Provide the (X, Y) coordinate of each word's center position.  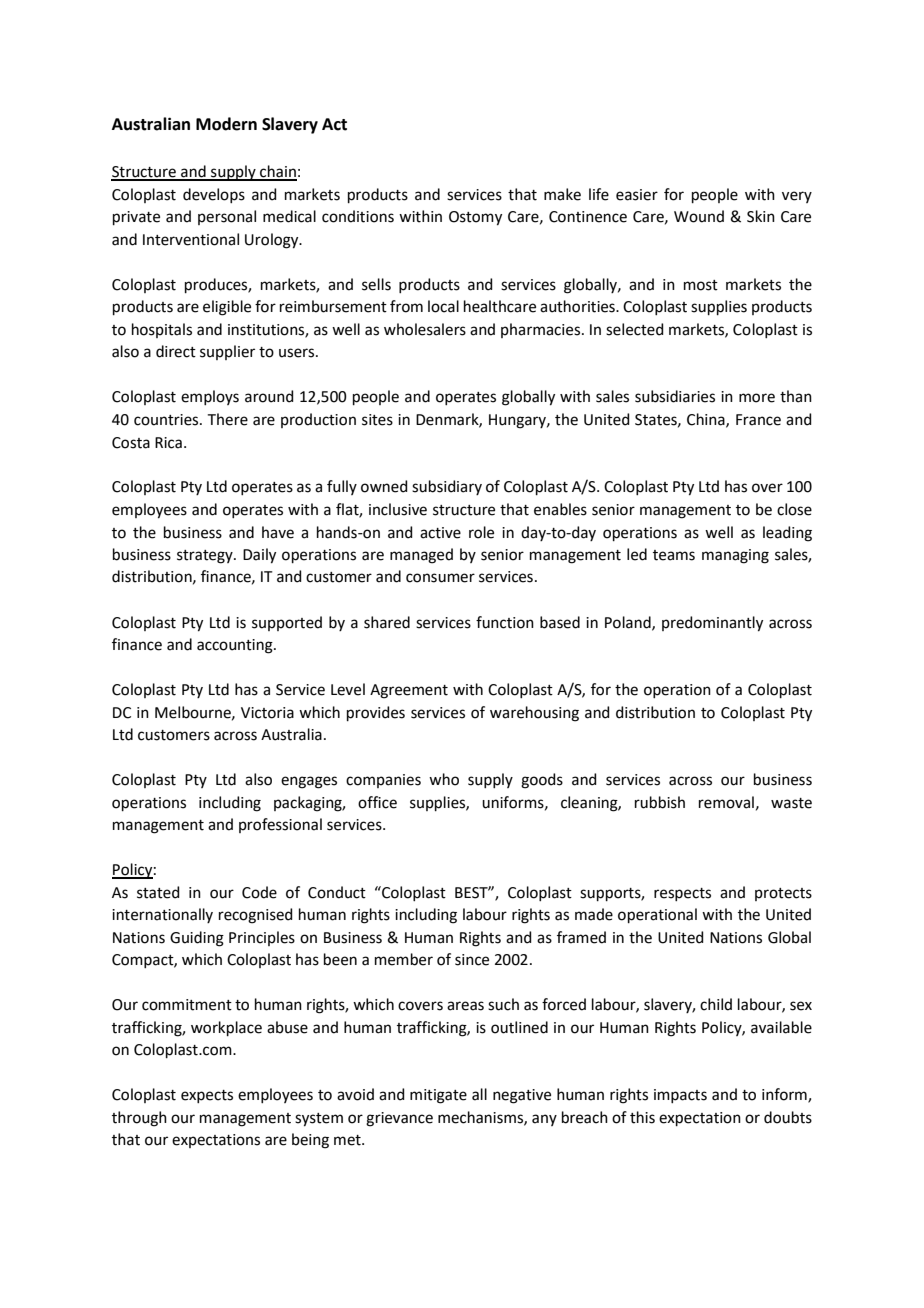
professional (280, 825)
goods (542, 781)
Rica (168, 443)
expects (207, 1096)
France (758, 420)
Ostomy (475, 218)
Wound (699, 216)
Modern (226, 124)
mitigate (438, 1096)
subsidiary (447, 487)
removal (726, 802)
